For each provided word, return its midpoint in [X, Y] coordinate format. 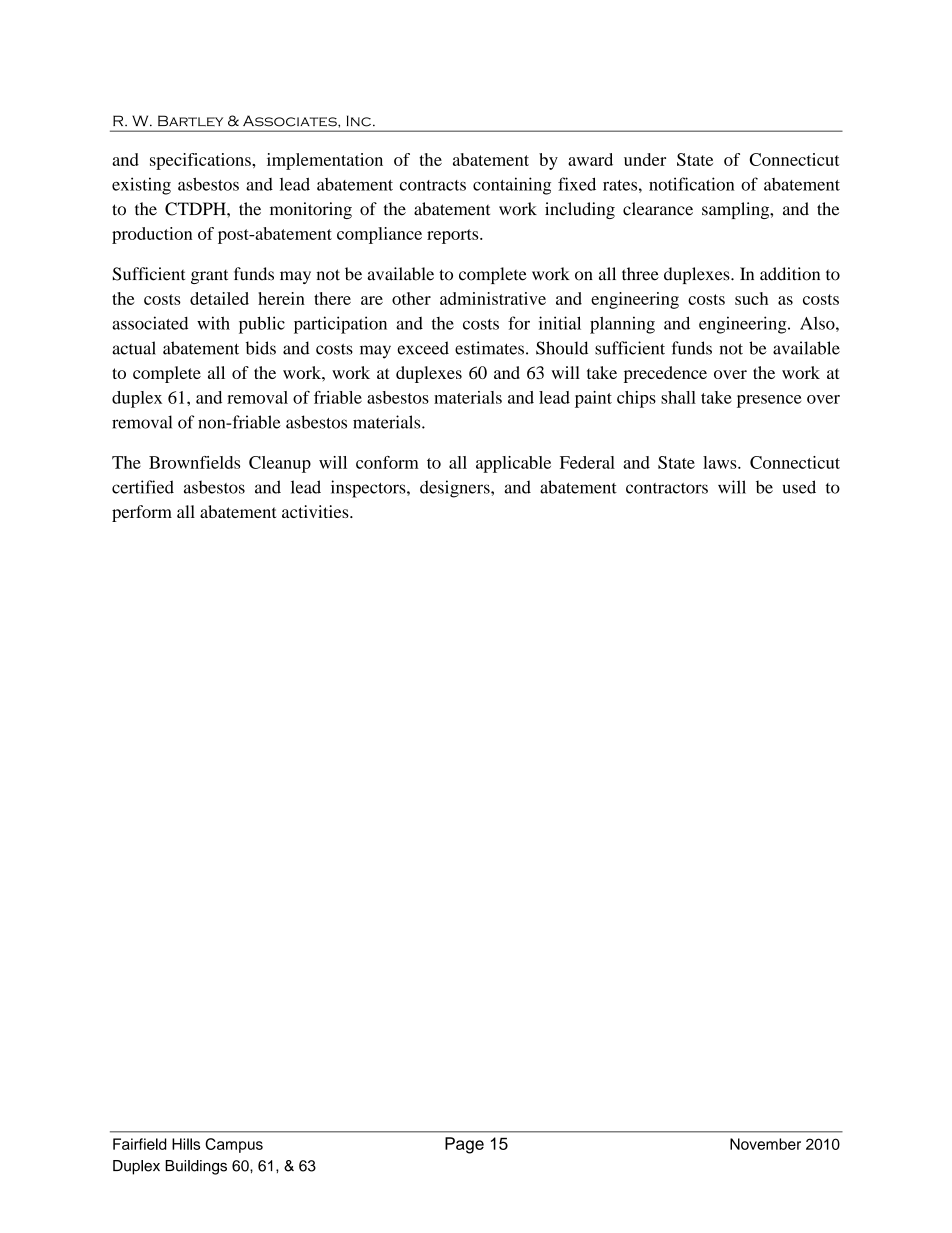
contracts [433, 185]
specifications [201, 161]
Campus [234, 1145]
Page [464, 1145]
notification [691, 184]
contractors [667, 488]
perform [142, 513]
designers [456, 489]
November [765, 1144]
